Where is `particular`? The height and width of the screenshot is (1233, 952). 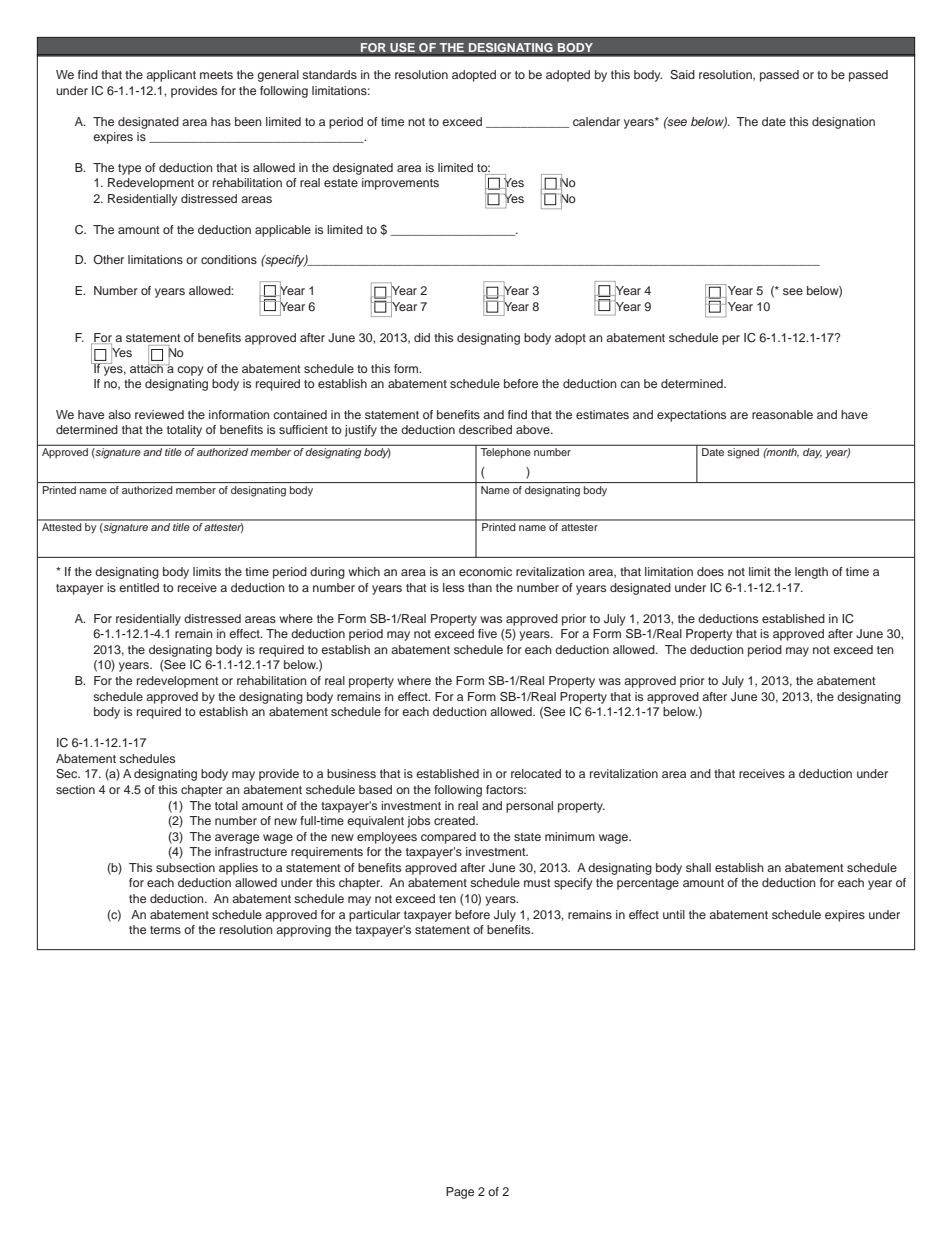
particular is located at coordinates (374, 916).
